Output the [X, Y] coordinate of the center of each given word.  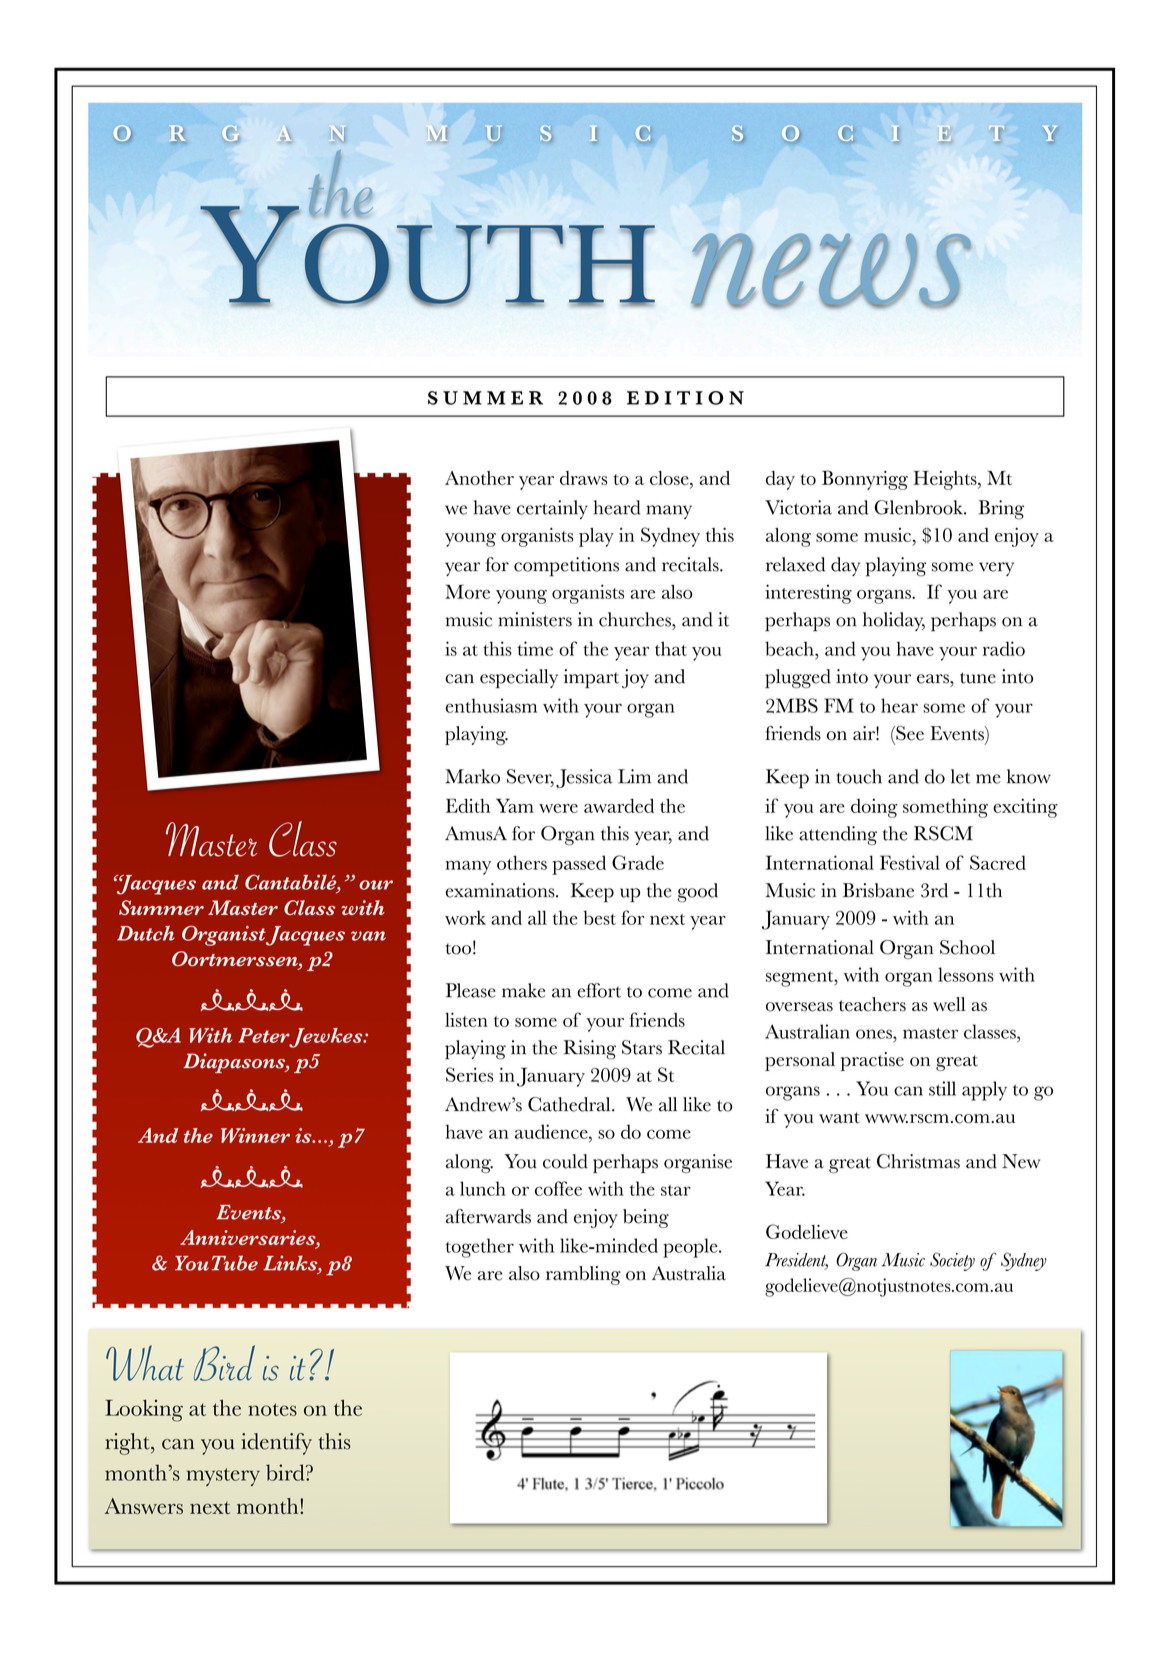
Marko [472, 776]
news [831, 270]
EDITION [685, 398]
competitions [566, 567]
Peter [265, 1036]
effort [599, 990]
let [960, 776]
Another [479, 478]
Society [952, 1261]
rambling [583, 1275]
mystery [223, 1477]
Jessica [584, 778]
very [996, 569]
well [949, 1004]
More [467, 591]
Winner [255, 1135]
